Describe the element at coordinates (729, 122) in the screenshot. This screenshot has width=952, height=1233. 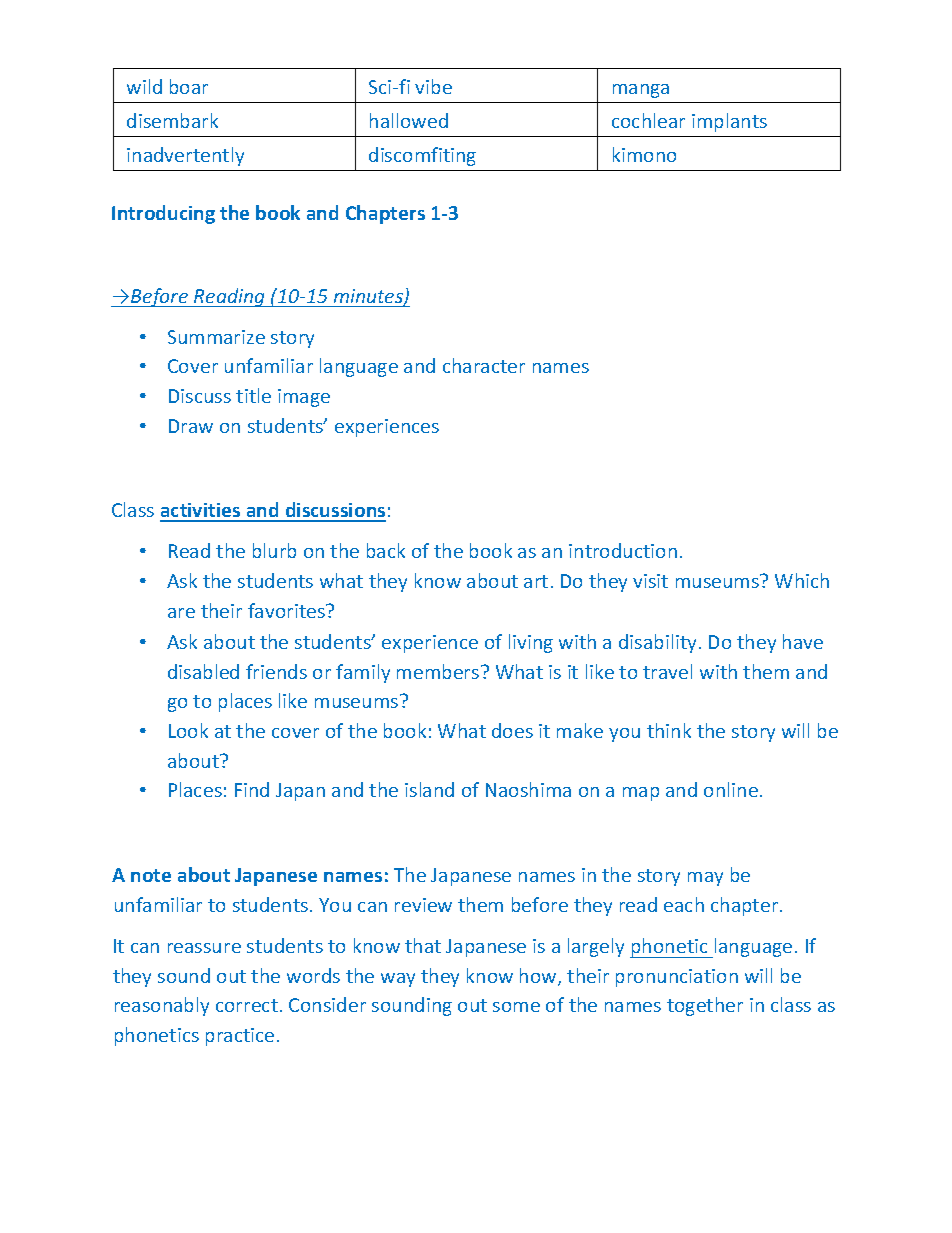
I see `implants` at that location.
